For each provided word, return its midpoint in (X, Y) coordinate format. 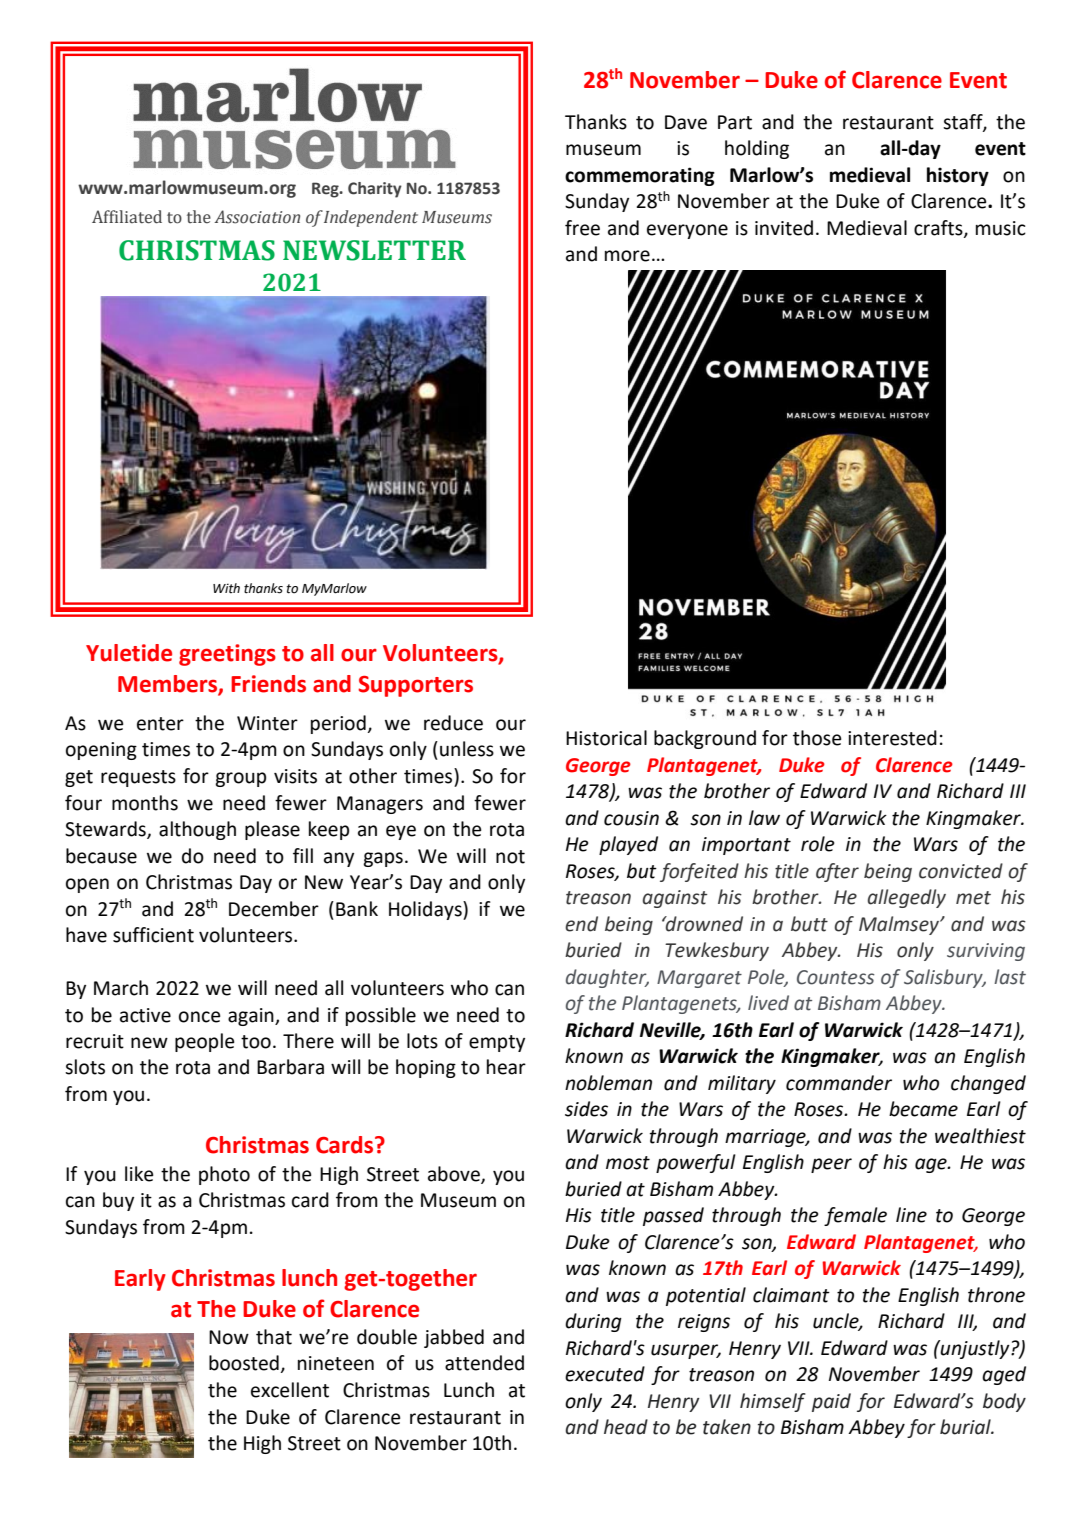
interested (892, 738)
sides (586, 1109)
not (510, 857)
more (627, 256)
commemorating (640, 176)
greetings (227, 655)
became (923, 1109)
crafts (939, 229)
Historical (606, 738)
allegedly (907, 898)
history (958, 176)
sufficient (153, 935)
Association (257, 217)
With (226, 588)
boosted (245, 1364)
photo (224, 1175)
